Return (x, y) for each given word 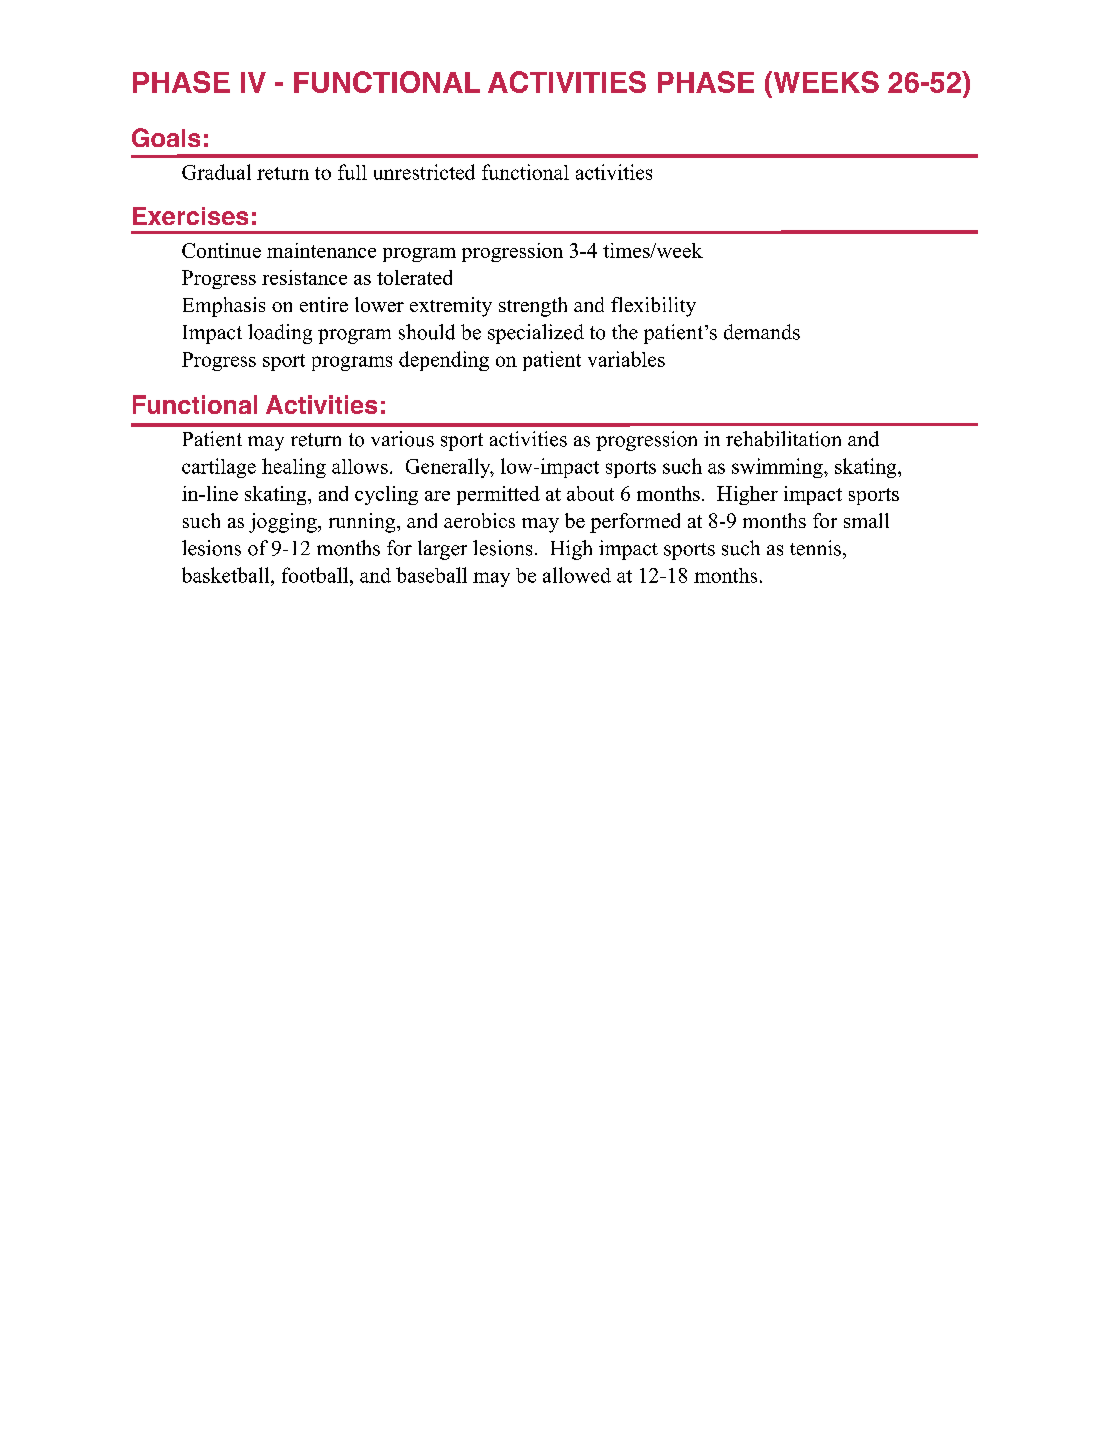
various (402, 439)
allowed (577, 575)
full (352, 172)
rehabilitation (783, 439)
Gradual (216, 172)
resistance (304, 277)
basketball (227, 575)
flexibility (653, 307)
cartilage (219, 468)
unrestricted (424, 172)
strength (533, 307)
